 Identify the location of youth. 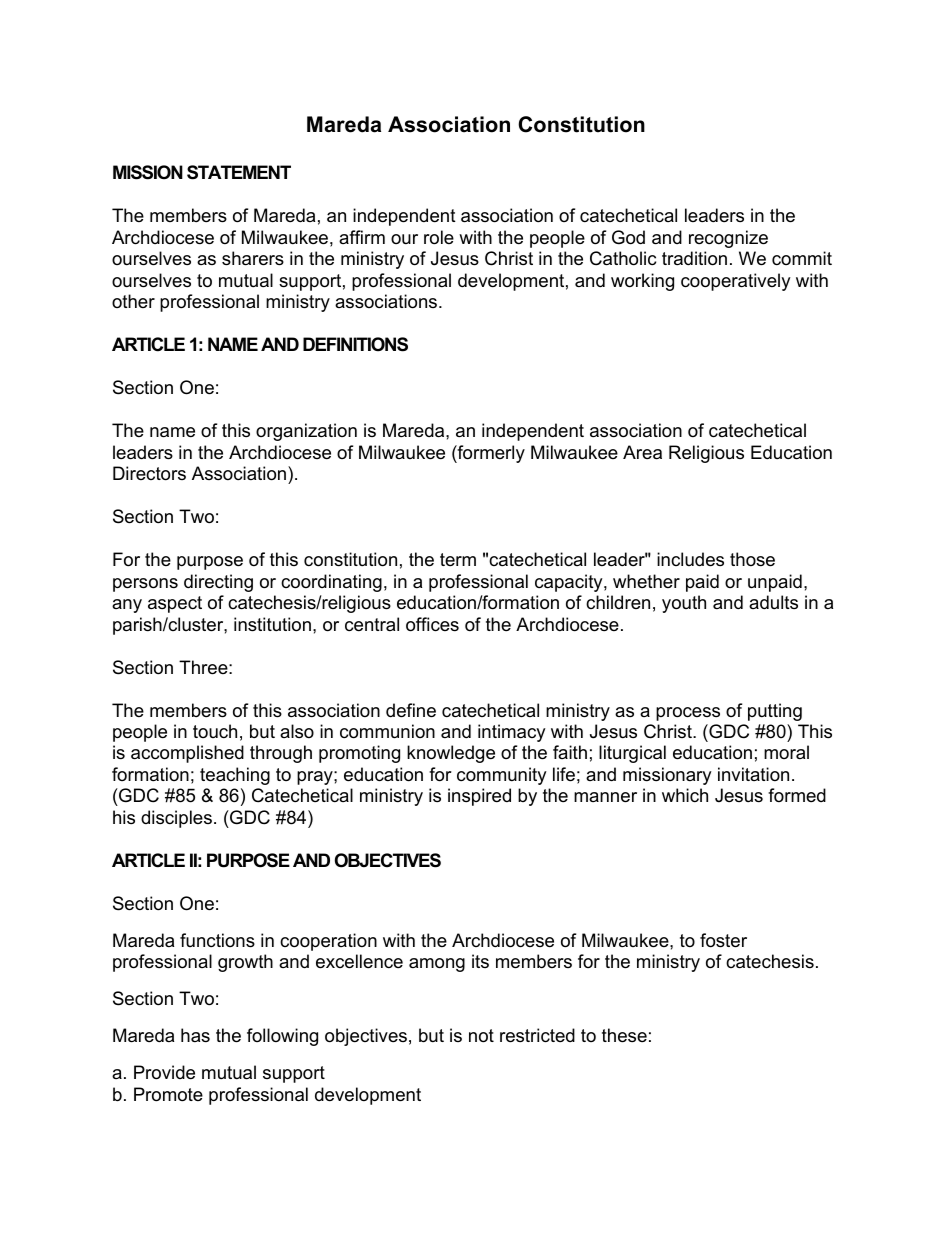
(684, 604).
